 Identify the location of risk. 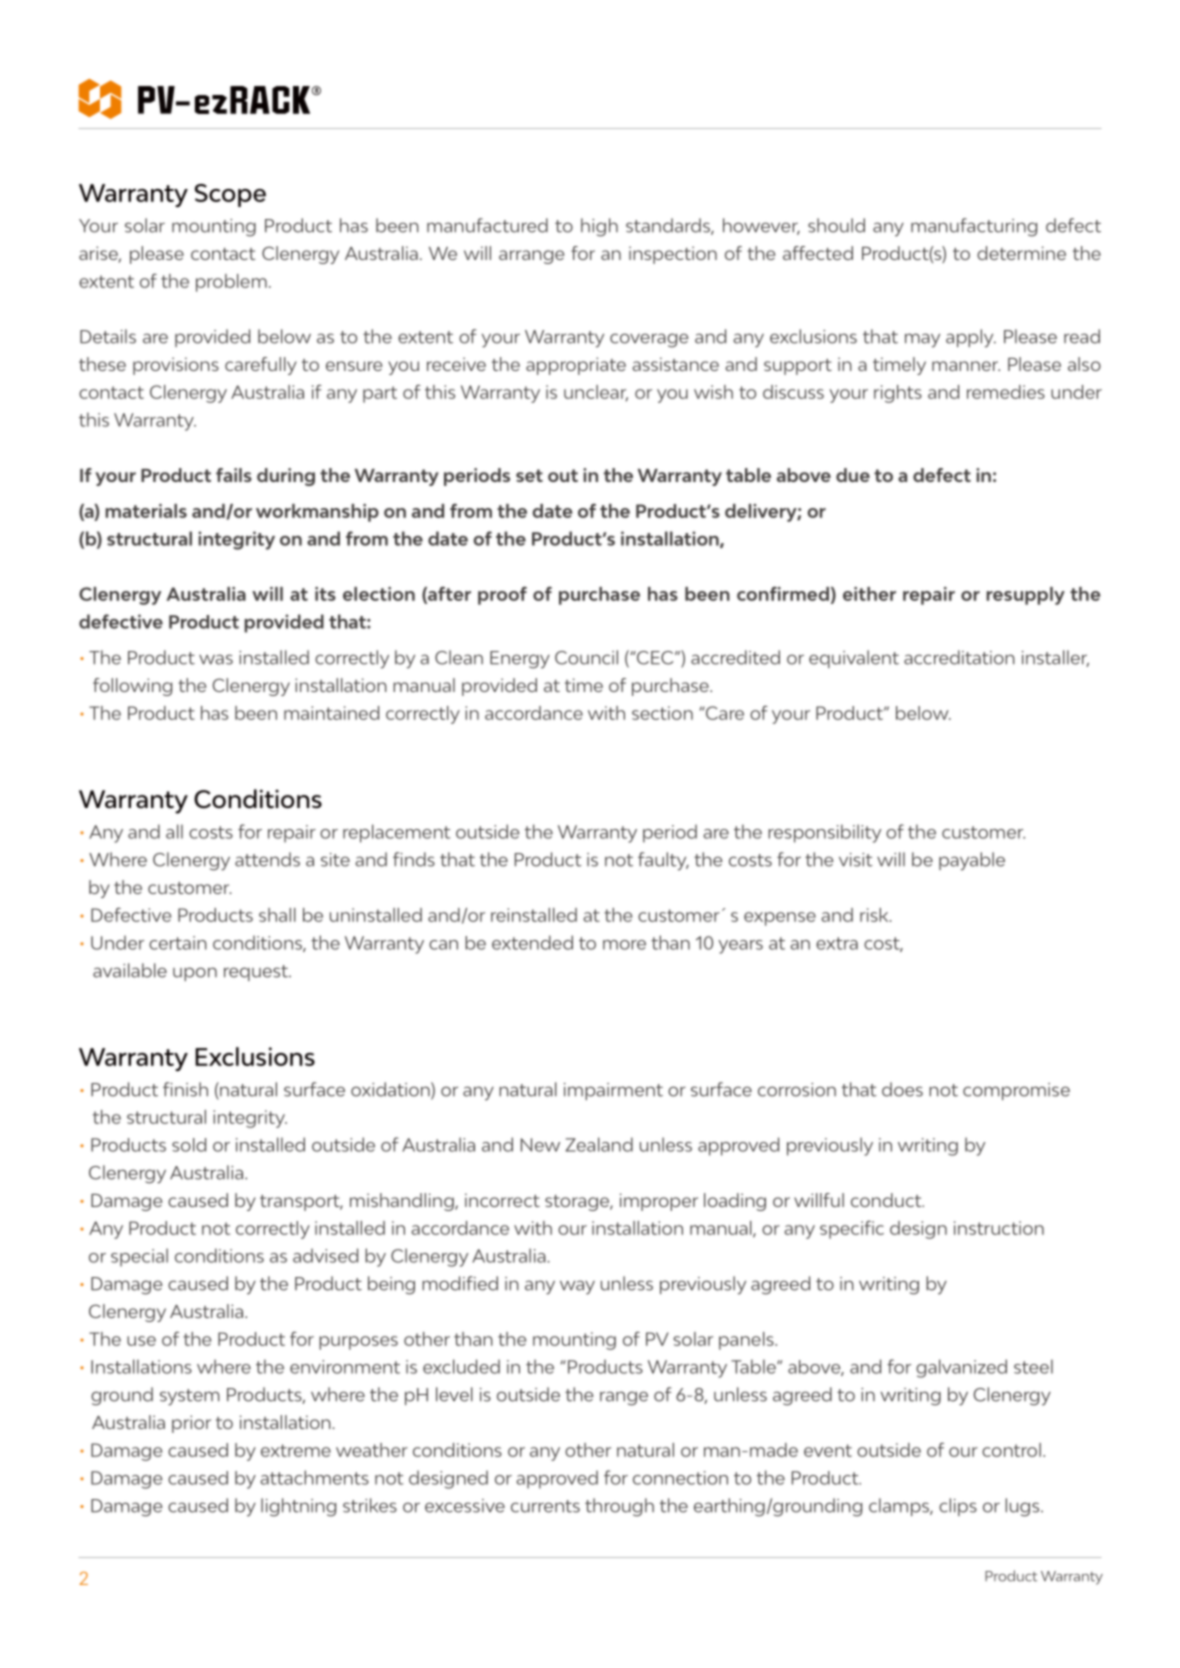
(875, 915).
